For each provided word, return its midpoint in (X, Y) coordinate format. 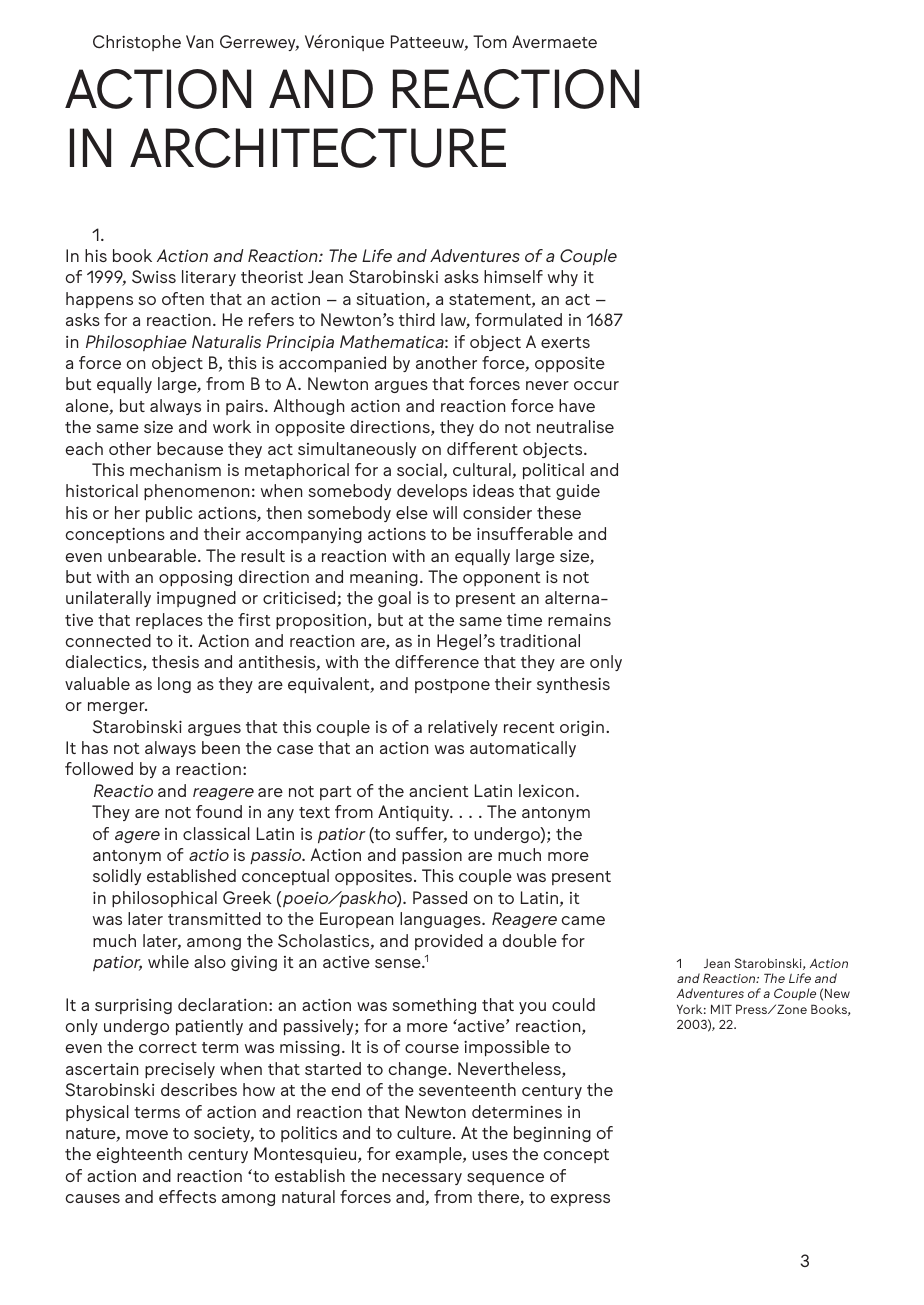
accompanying (304, 535)
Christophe (137, 43)
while (168, 961)
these (559, 512)
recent (529, 727)
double (530, 940)
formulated (518, 319)
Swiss (154, 276)
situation (391, 300)
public (169, 514)
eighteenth (139, 1155)
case (295, 749)
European (356, 920)
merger (117, 708)
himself (513, 276)
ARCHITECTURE (318, 148)
